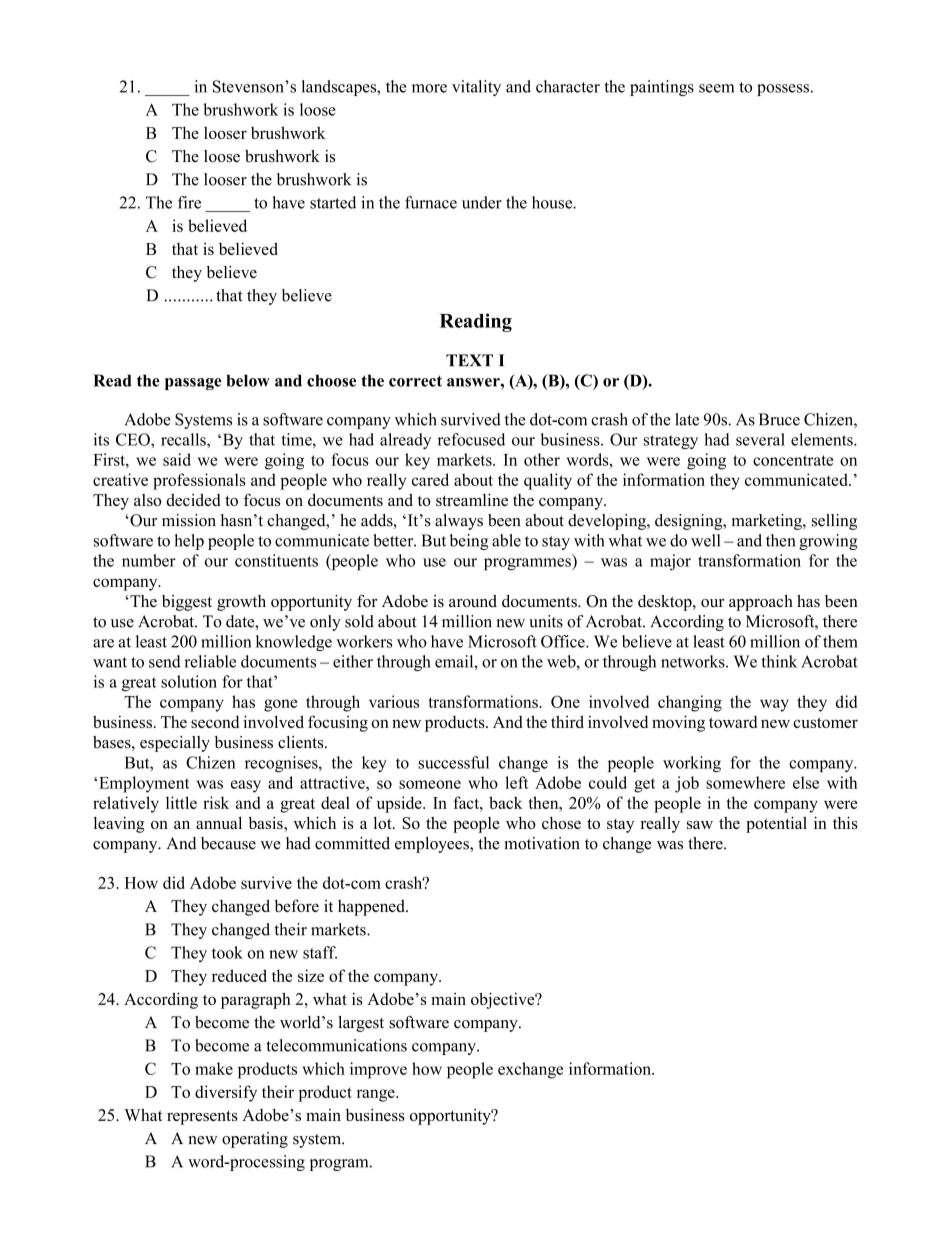 This image has width=952, height=1233. Describe the element at coordinates (189, 202) in the image. I see `fire` at that location.
